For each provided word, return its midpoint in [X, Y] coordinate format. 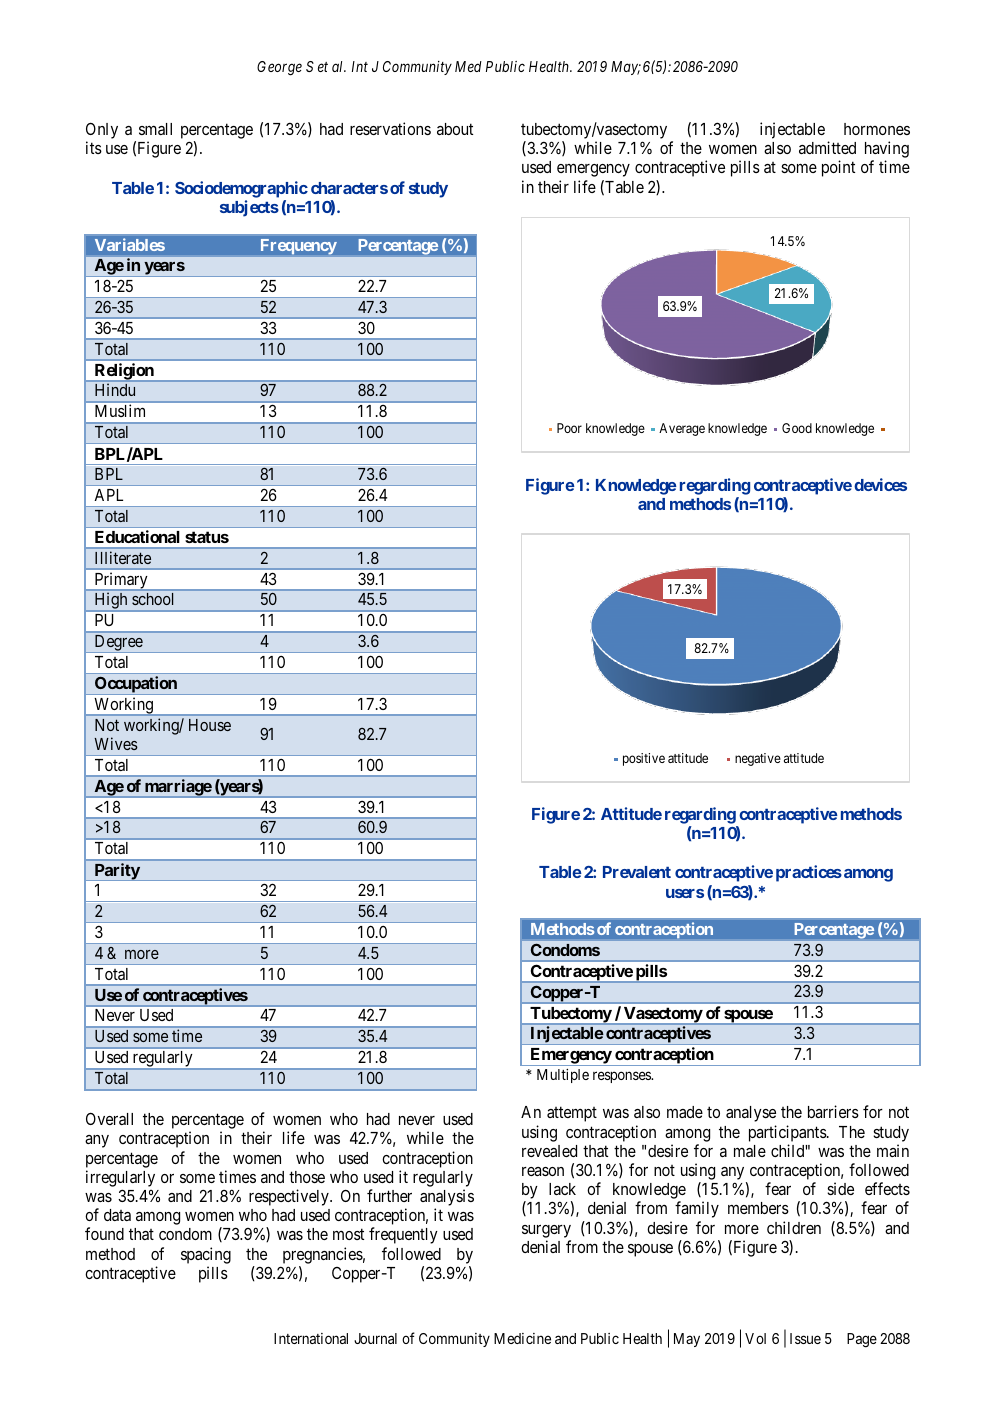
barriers [833, 1111]
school [152, 599]
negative [758, 759]
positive [644, 759]
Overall [109, 1118]
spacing [206, 1255]
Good [797, 428]
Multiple [563, 1076]
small [155, 129]
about [455, 129]
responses [623, 1077]
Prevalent [637, 872]
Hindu [115, 390]
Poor [569, 428]
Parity [116, 872]
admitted [827, 147]
